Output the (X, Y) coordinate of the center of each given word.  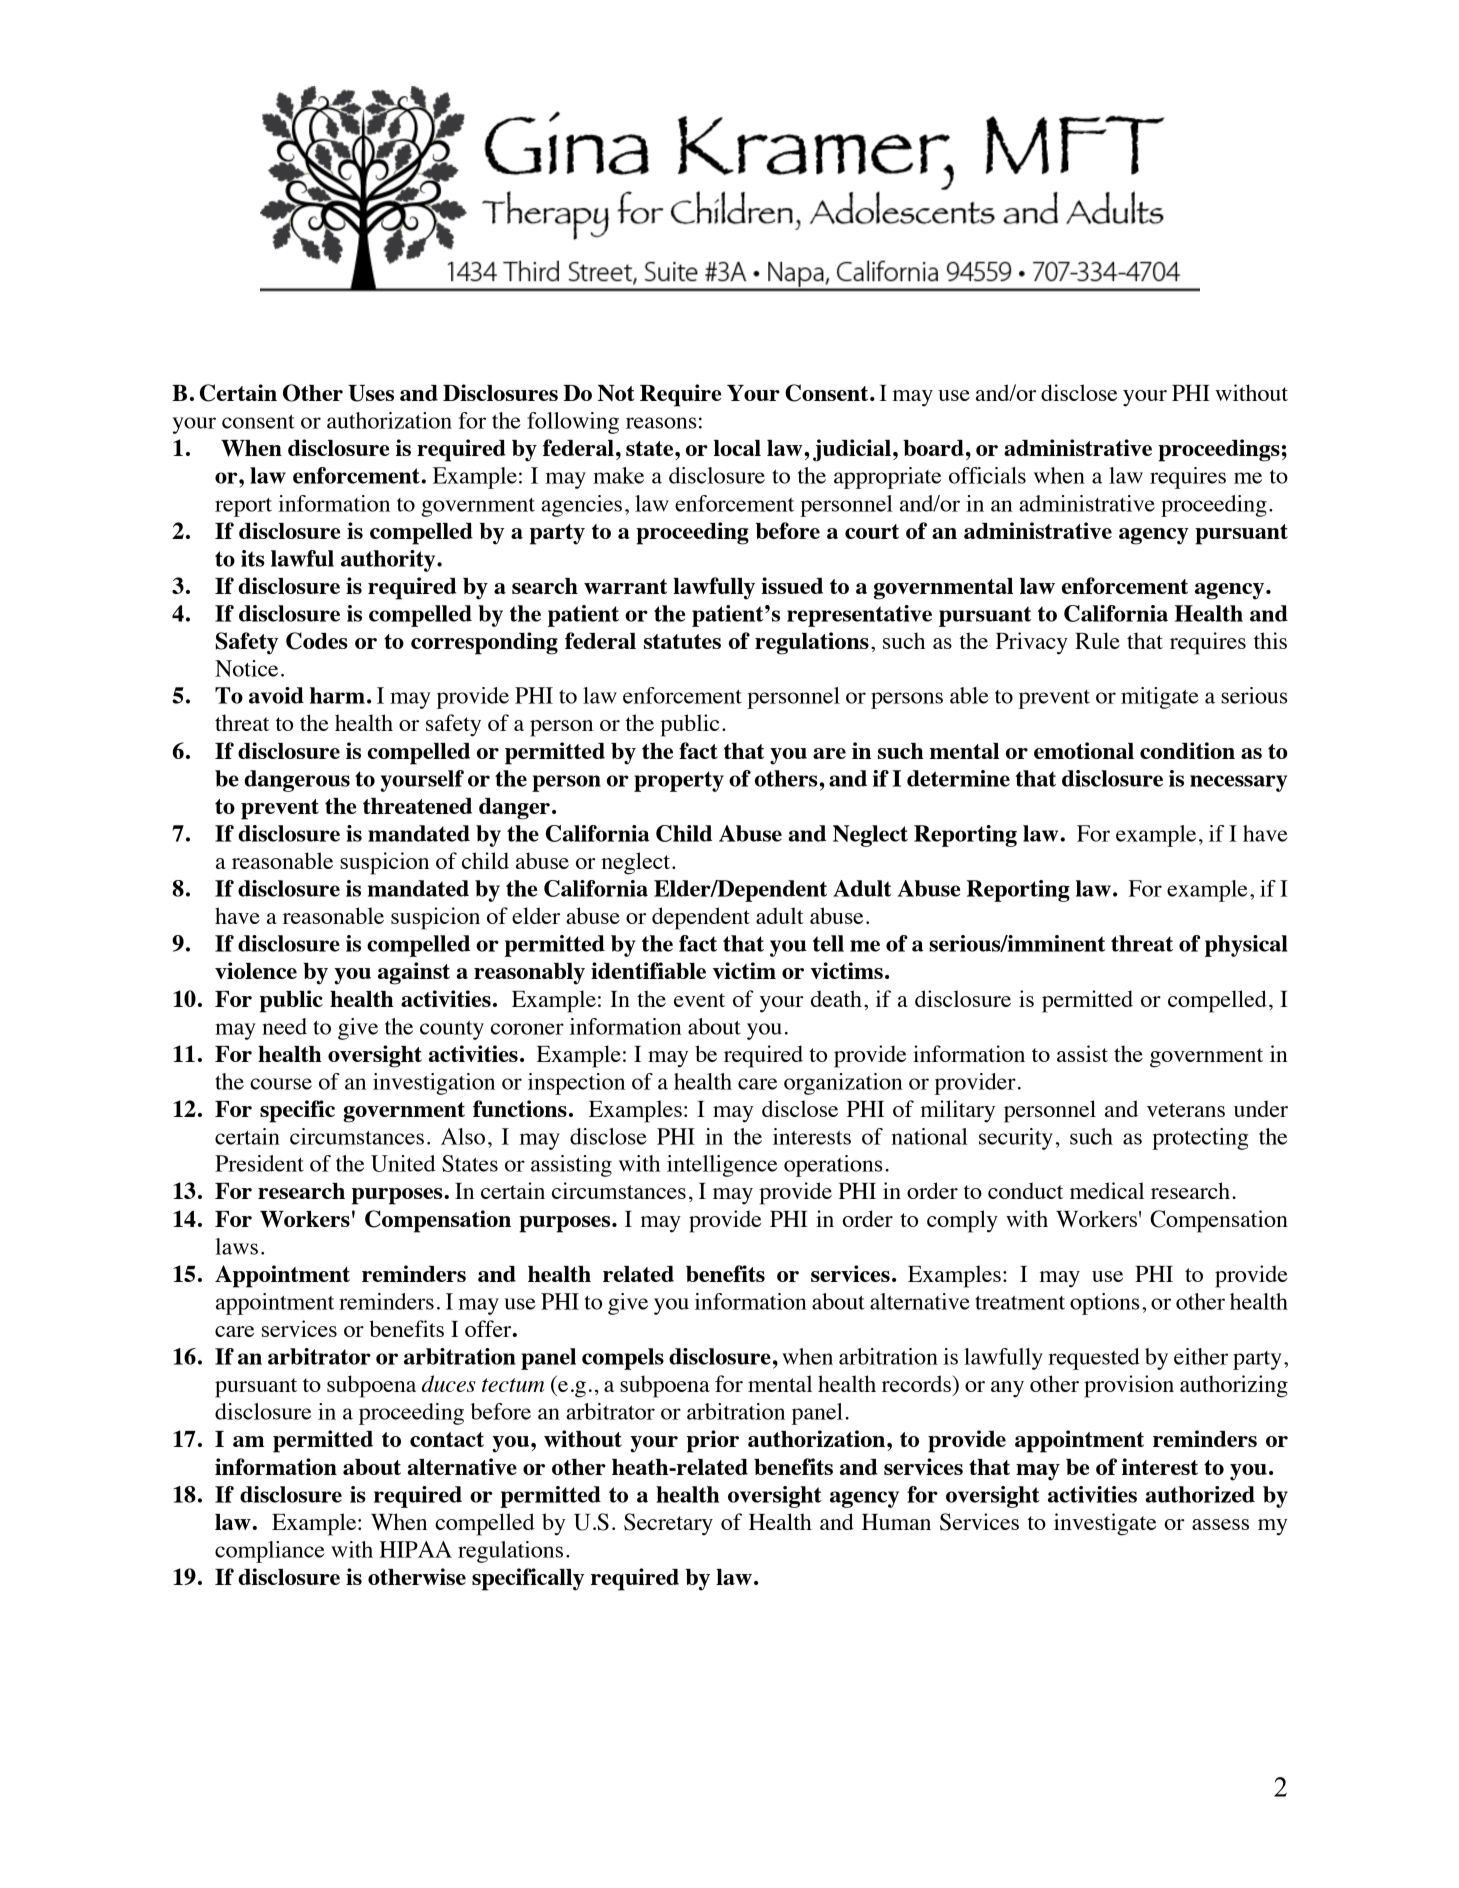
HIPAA (415, 1549)
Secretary (668, 1524)
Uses (371, 393)
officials (987, 475)
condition (1187, 750)
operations (833, 1166)
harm (337, 695)
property (679, 781)
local (737, 448)
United (403, 1163)
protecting (1200, 1139)
